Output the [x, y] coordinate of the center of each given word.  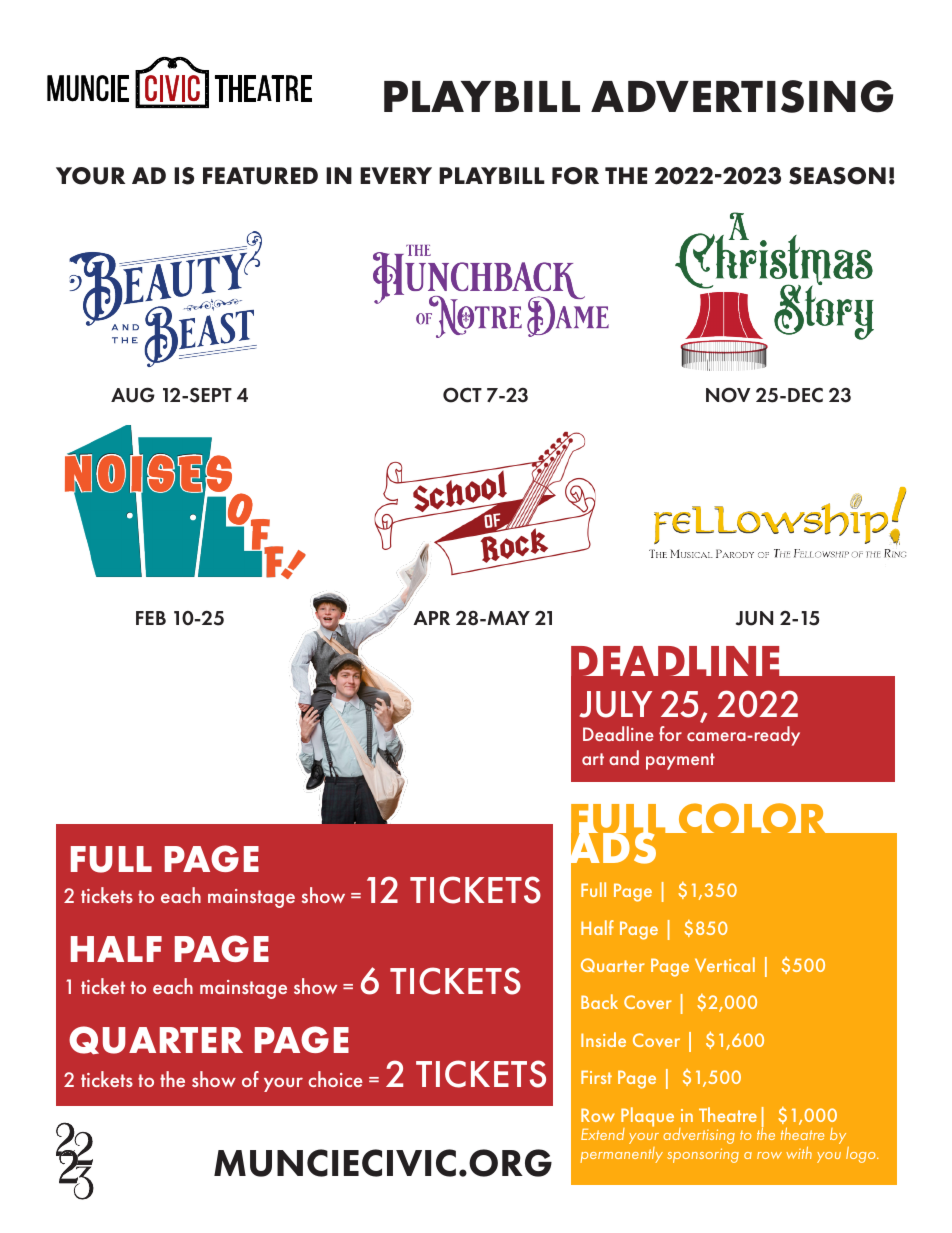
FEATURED [260, 176]
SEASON [837, 176]
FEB [151, 618]
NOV [728, 395]
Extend [603, 1134]
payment [680, 761]
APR [431, 618]
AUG [133, 395]
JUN [754, 618]
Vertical [725, 964]
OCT [462, 395]
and [624, 757]
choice [335, 1079]
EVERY [396, 175]
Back [599, 1001]
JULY [616, 704]
